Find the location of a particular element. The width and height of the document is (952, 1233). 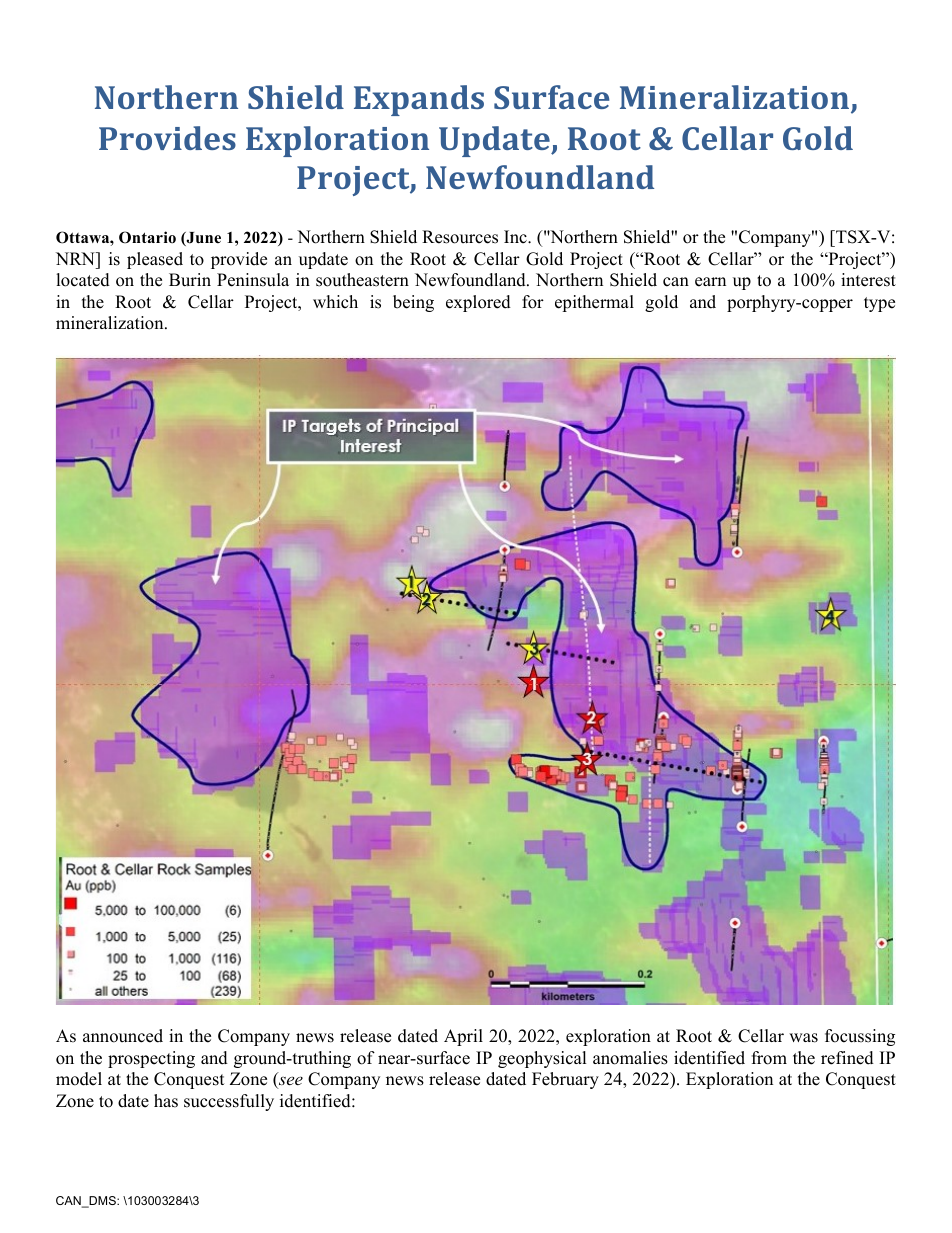

explored is located at coordinates (478, 303).
